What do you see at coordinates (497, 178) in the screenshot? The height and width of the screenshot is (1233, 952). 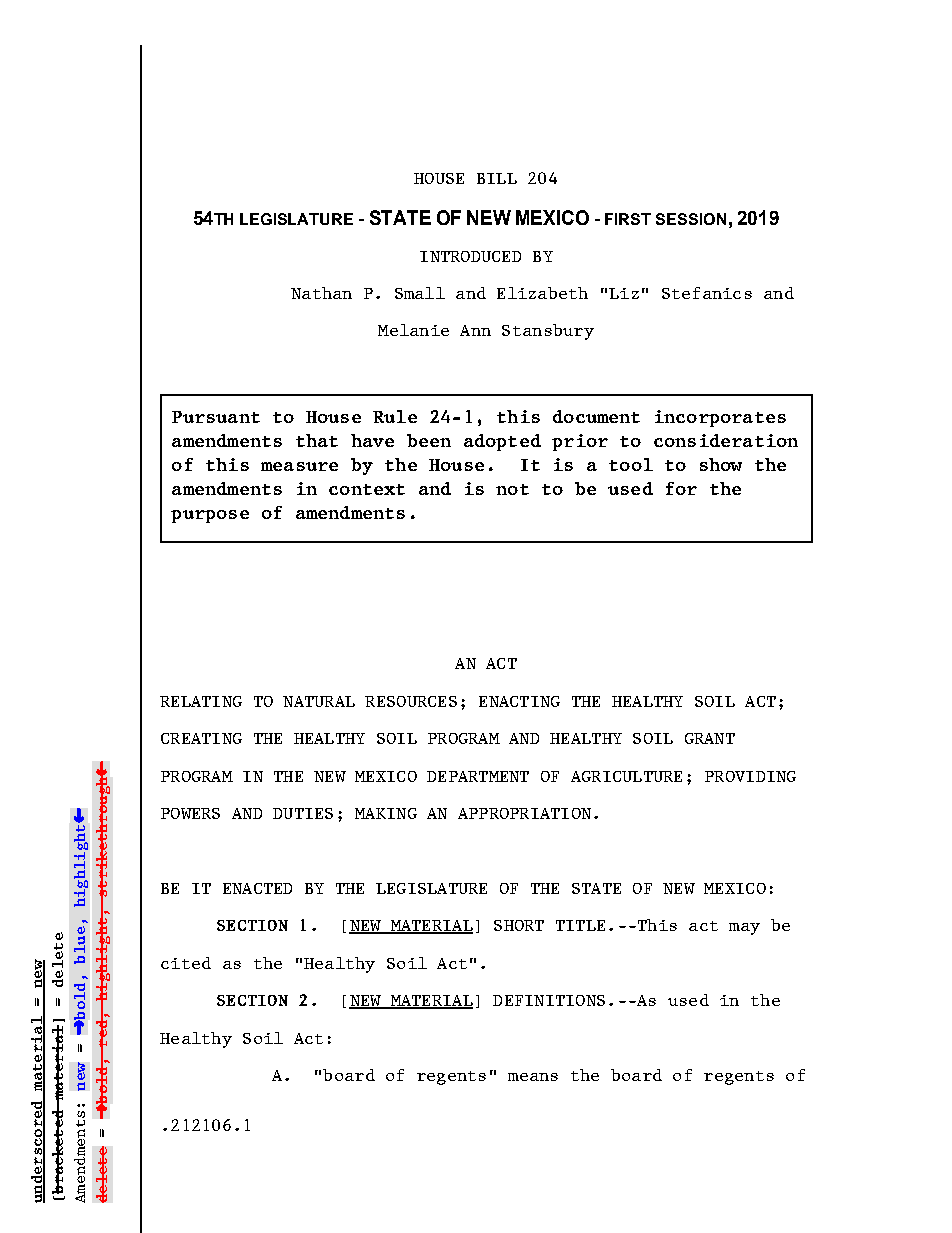 I see `BILL` at bounding box center [497, 178].
